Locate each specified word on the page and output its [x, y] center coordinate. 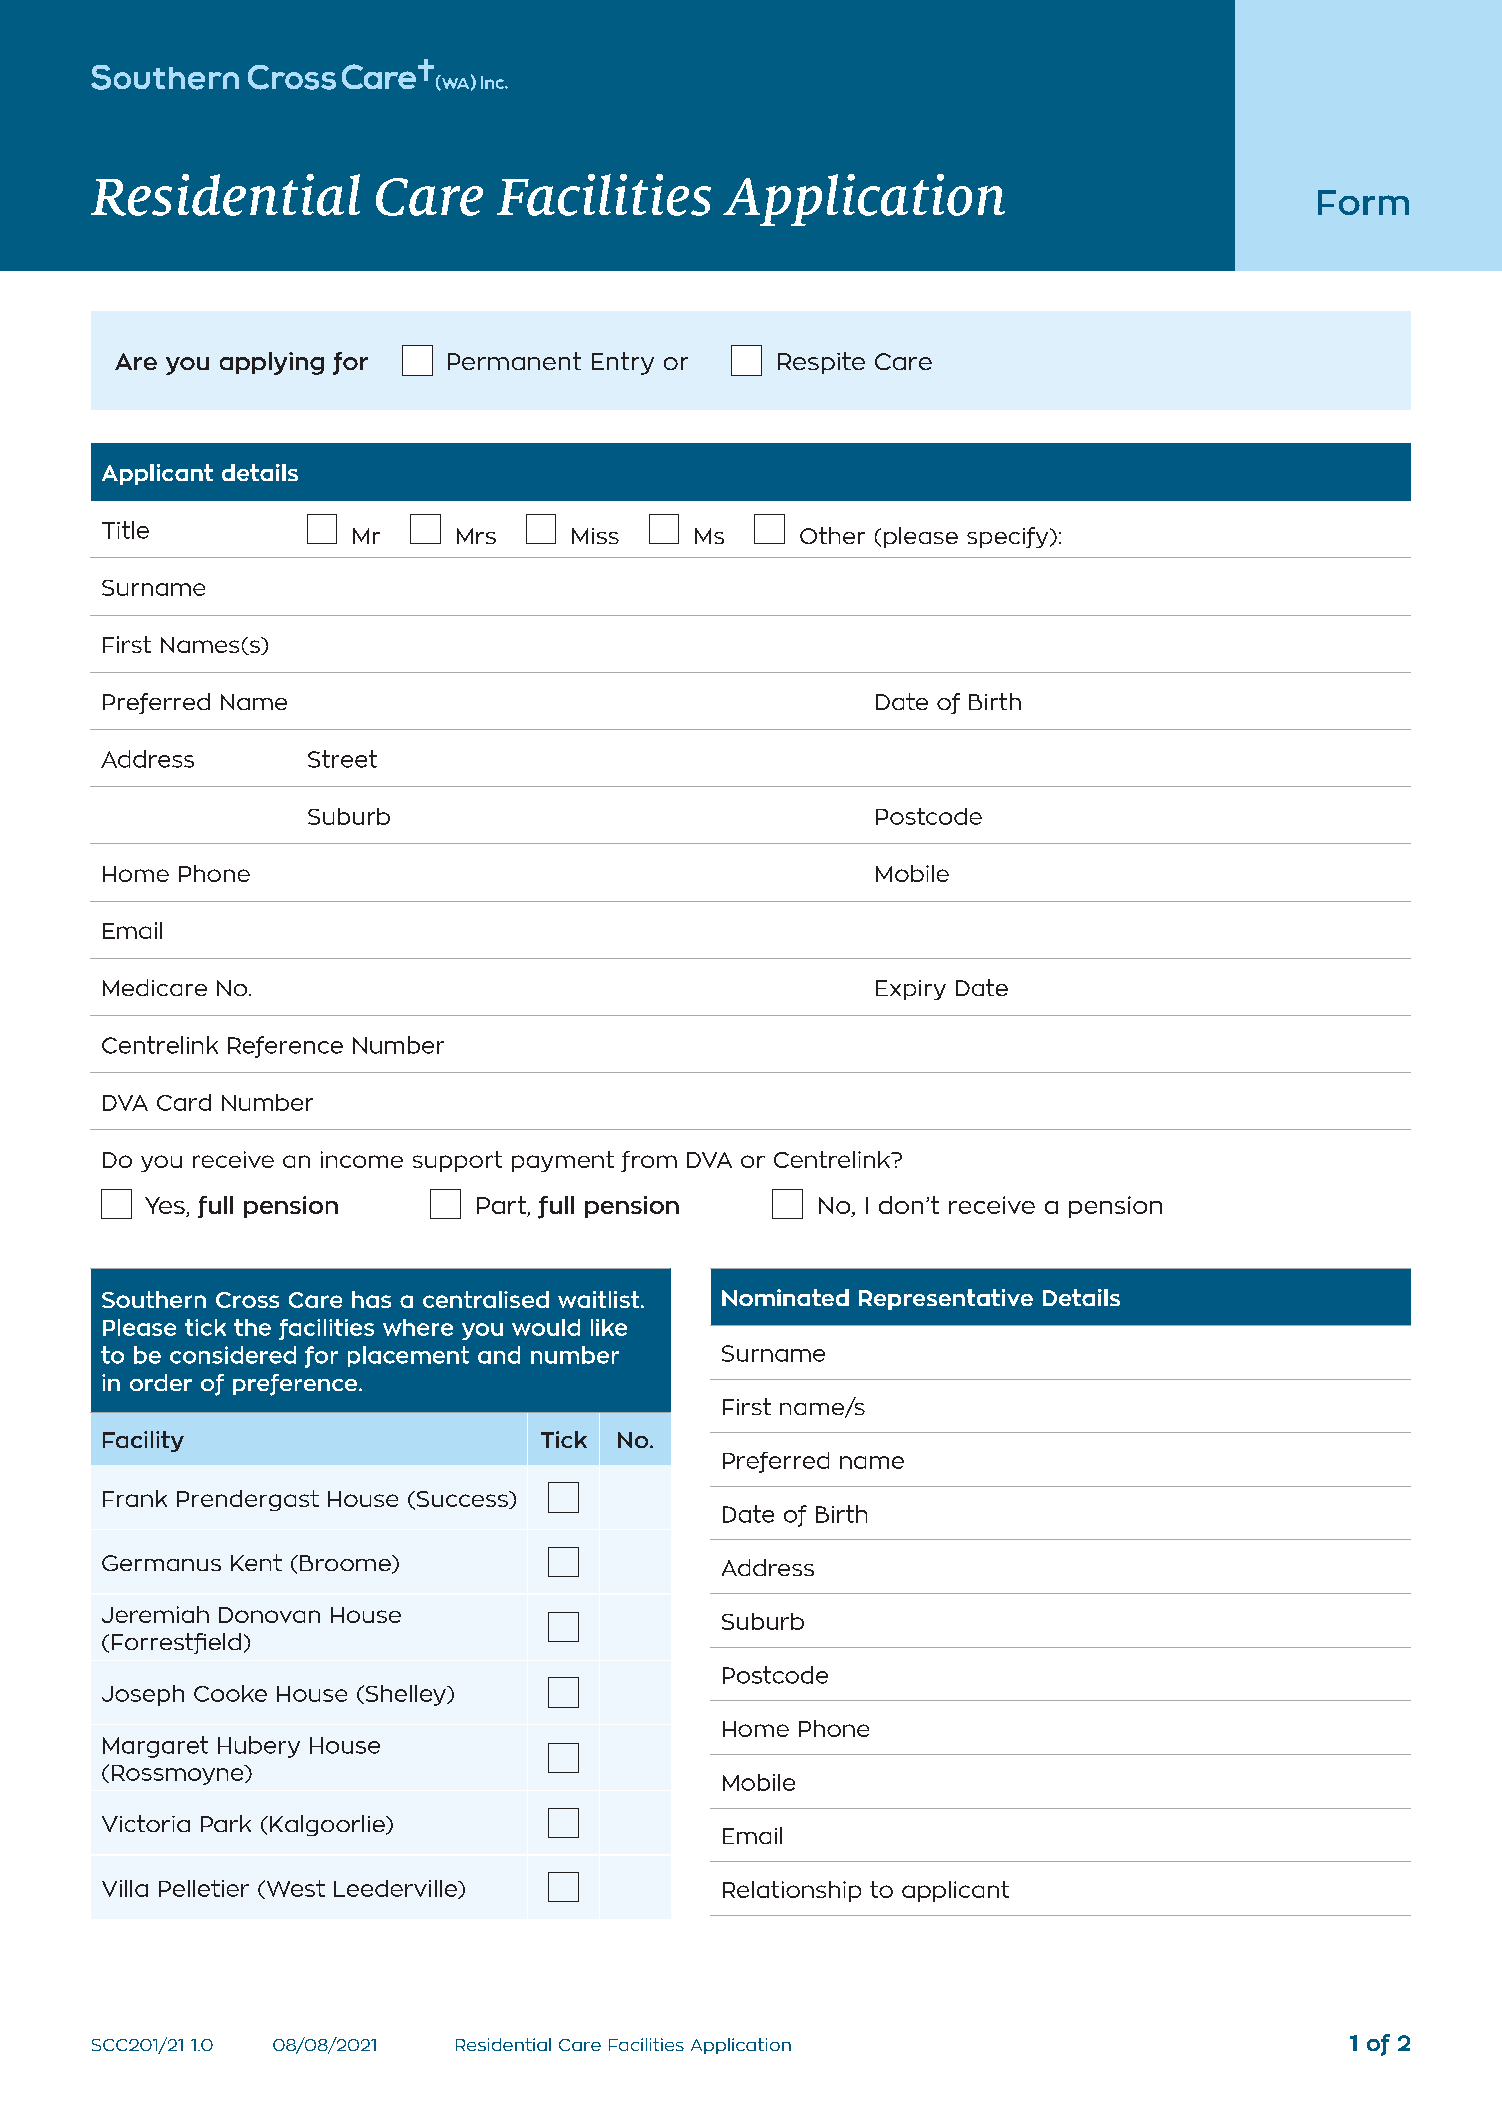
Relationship [792, 1891]
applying [272, 363]
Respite [821, 363]
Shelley [405, 1695]
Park [226, 1823]
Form [1363, 202]
